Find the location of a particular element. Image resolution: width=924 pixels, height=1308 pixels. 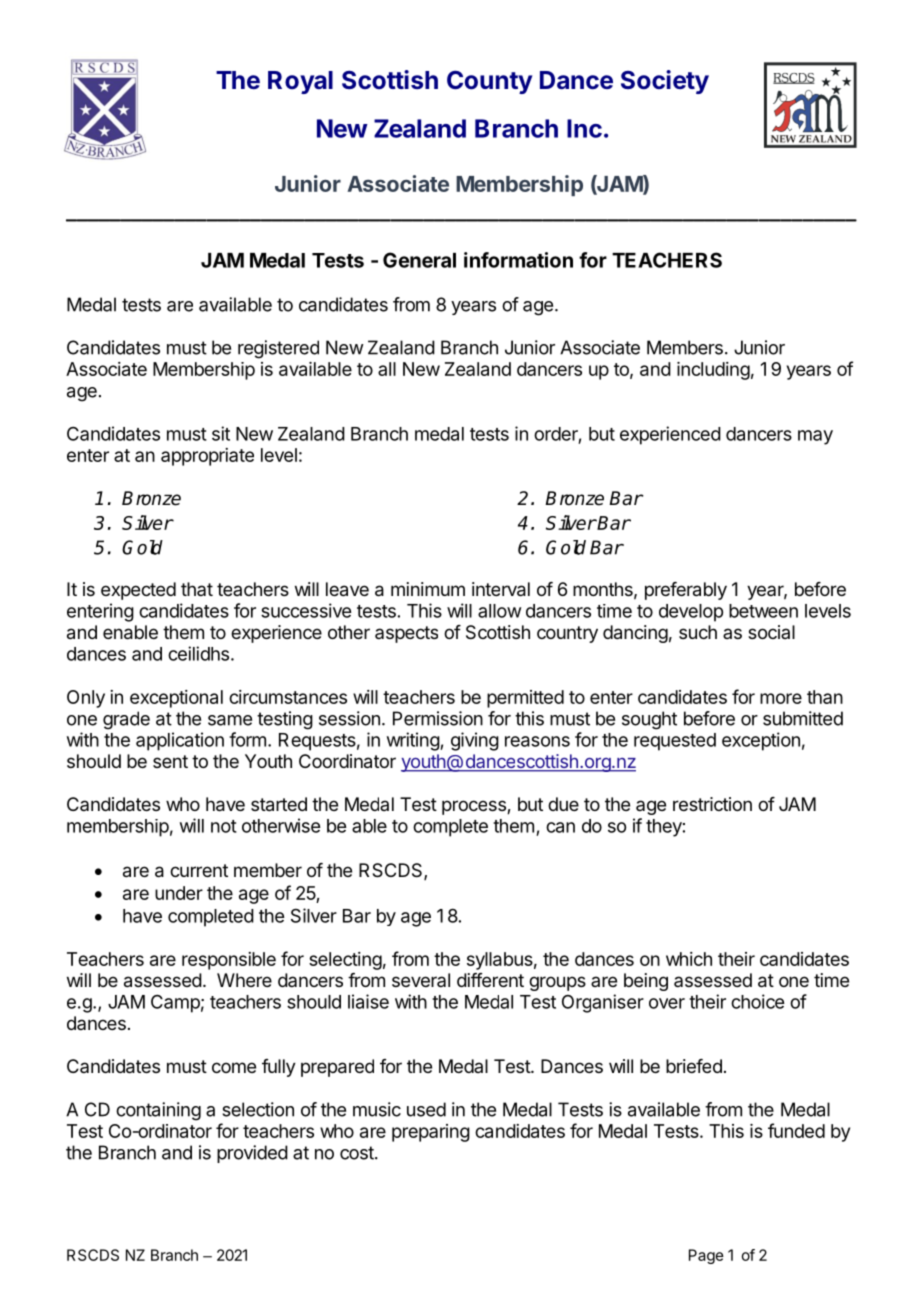

grade is located at coordinates (126, 720).
